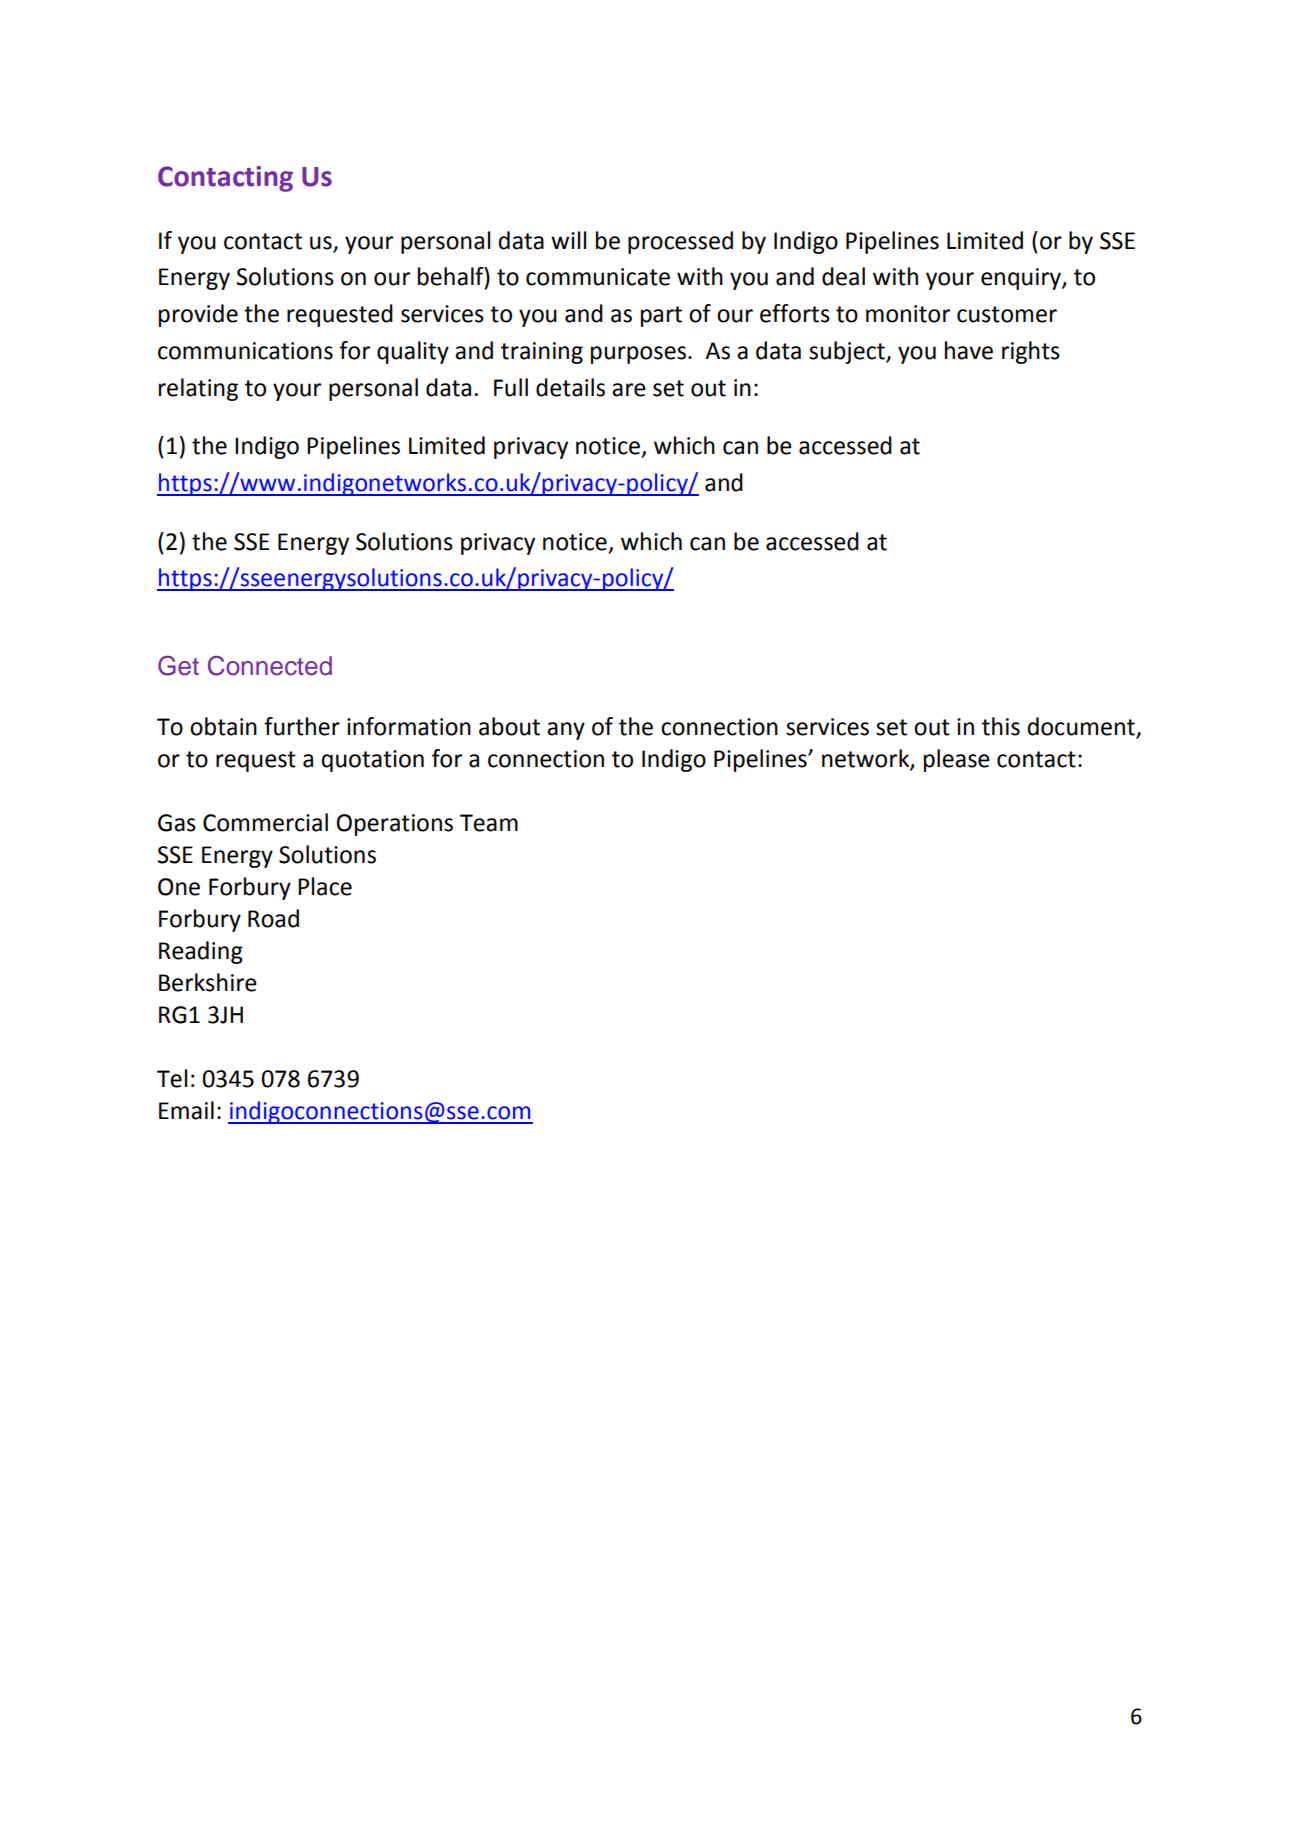 Image resolution: width=1299 pixels, height=1837 pixels. What do you see at coordinates (957, 760) in the screenshot?
I see `please` at bounding box center [957, 760].
